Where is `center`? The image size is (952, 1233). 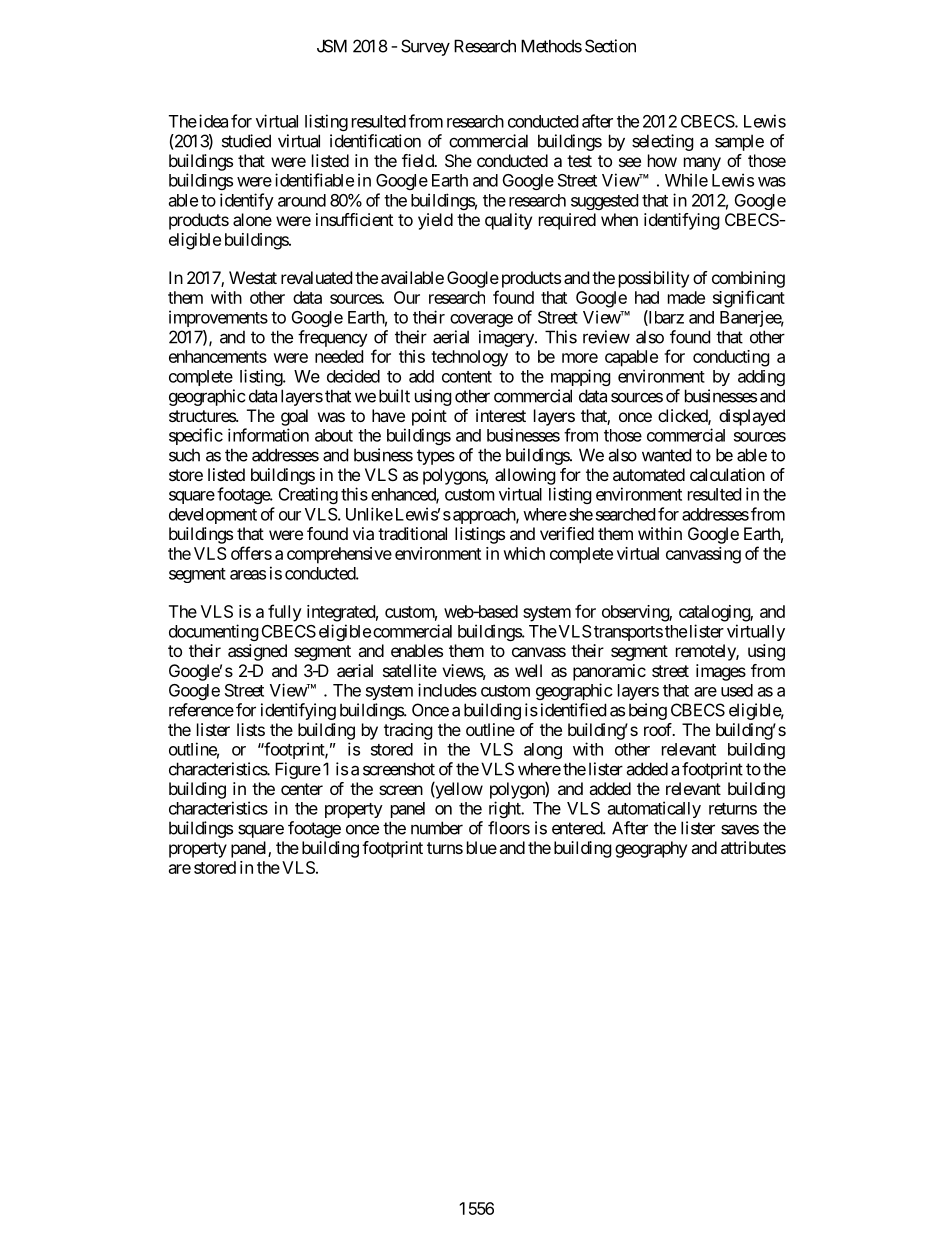 center is located at coordinates (302, 789).
